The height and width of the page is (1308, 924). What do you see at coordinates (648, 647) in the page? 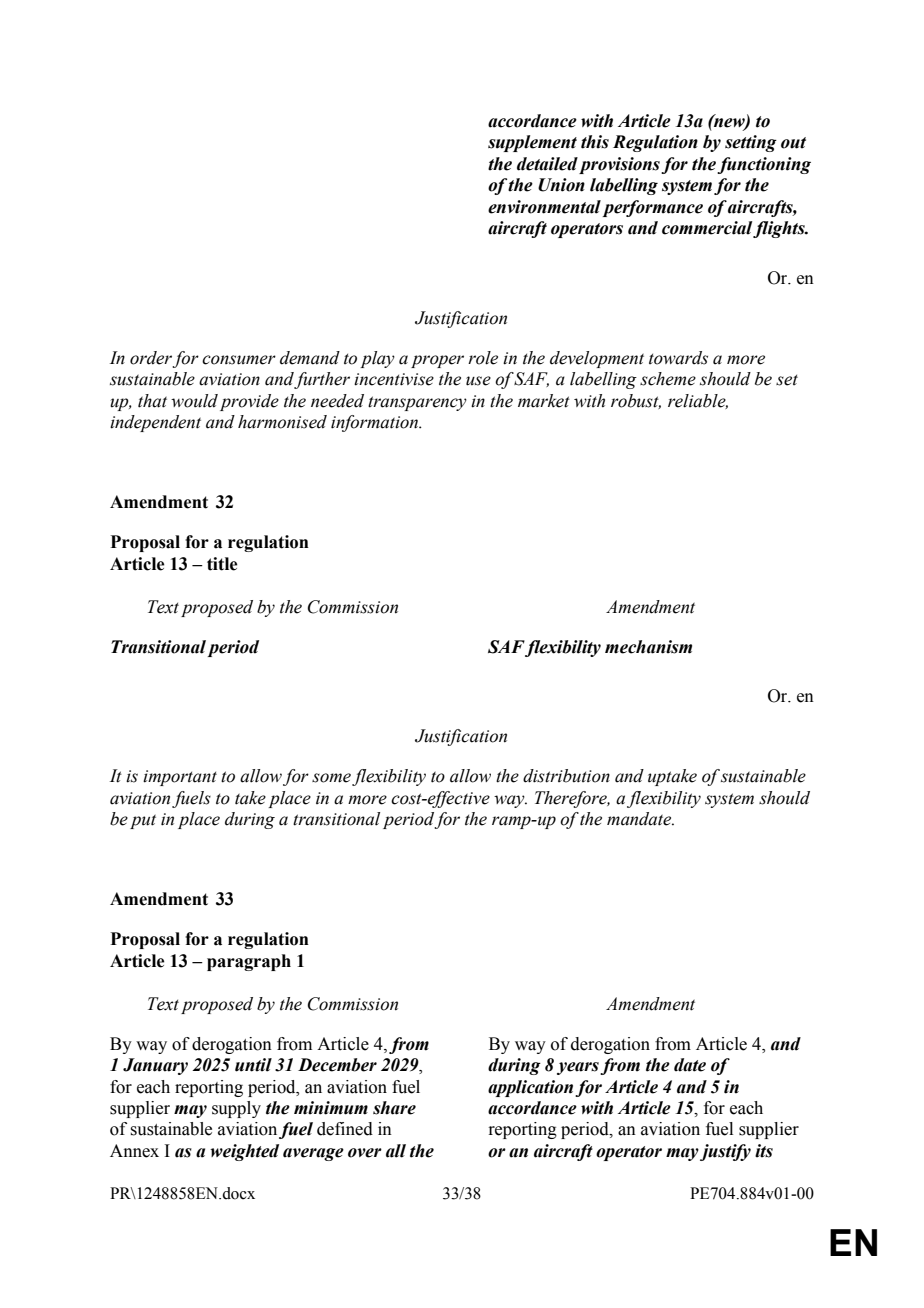
I see `mechanism` at bounding box center [648, 647].
